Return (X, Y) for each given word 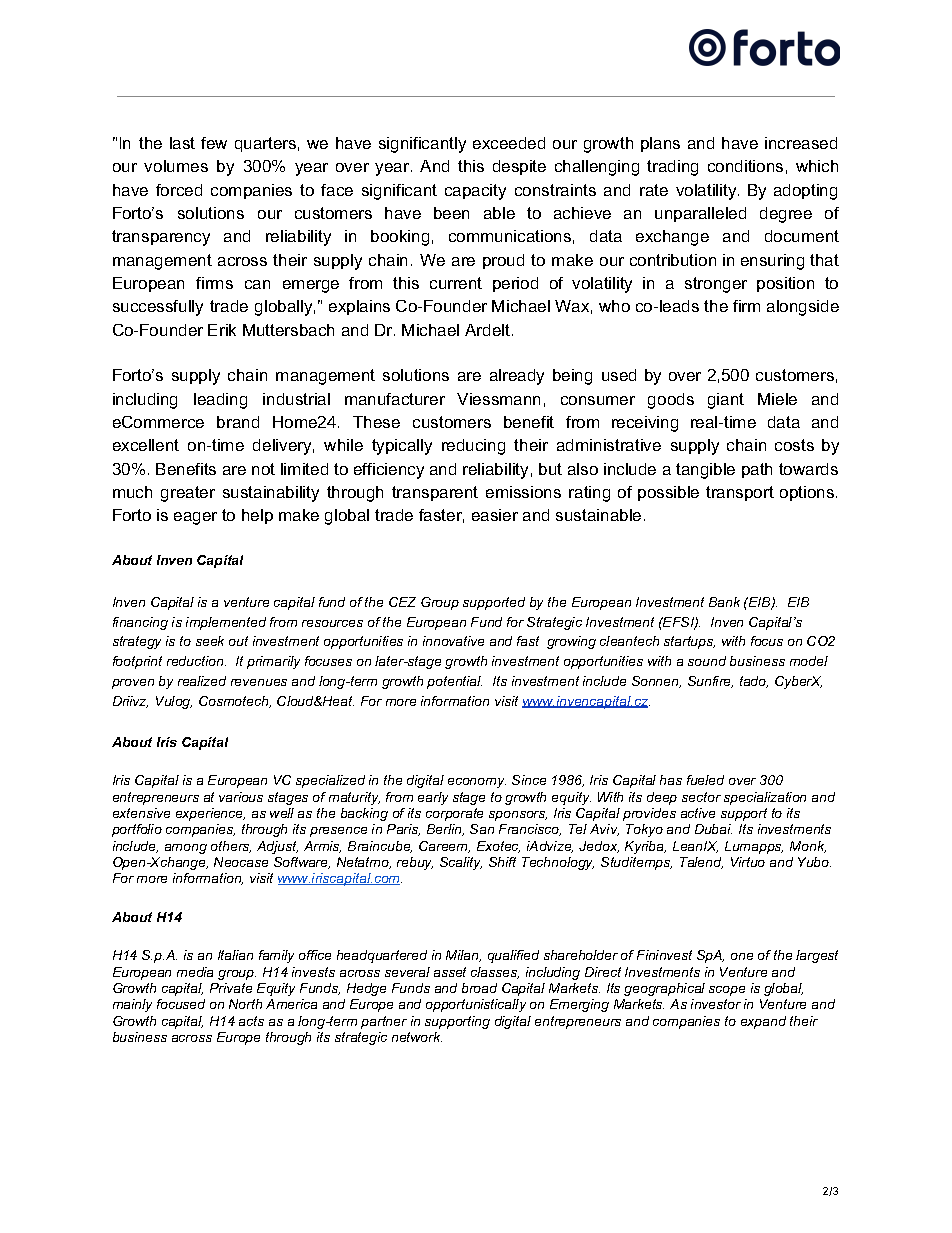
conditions (745, 166)
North (245, 1004)
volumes (176, 166)
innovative (453, 641)
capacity (475, 192)
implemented (226, 623)
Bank (724, 602)
